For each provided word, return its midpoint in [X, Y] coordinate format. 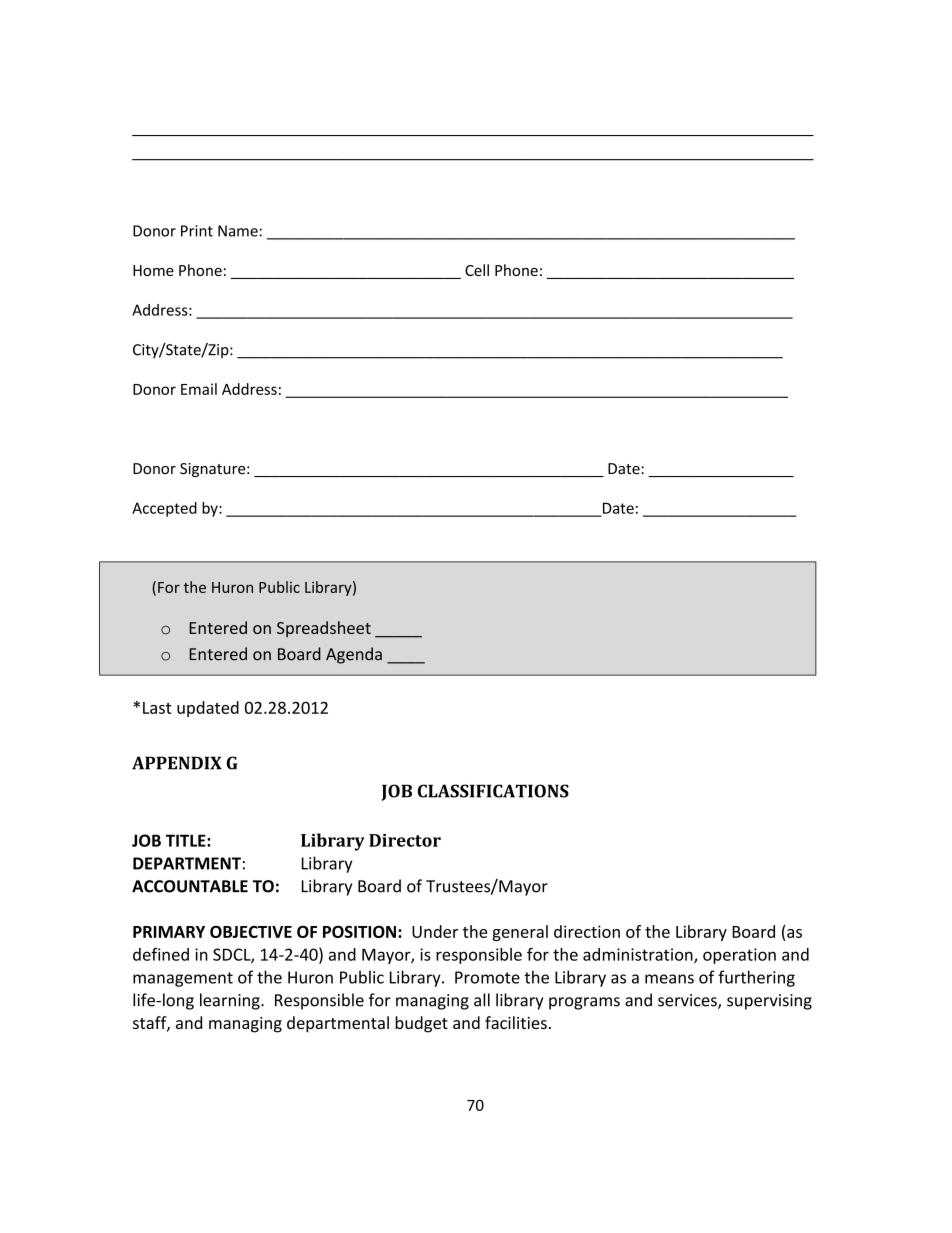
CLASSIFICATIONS [493, 791]
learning [231, 1001]
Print [197, 231]
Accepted [164, 509]
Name [238, 231]
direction [587, 931]
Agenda [354, 655]
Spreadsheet [324, 629]
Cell [477, 270]
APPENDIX [177, 763]
